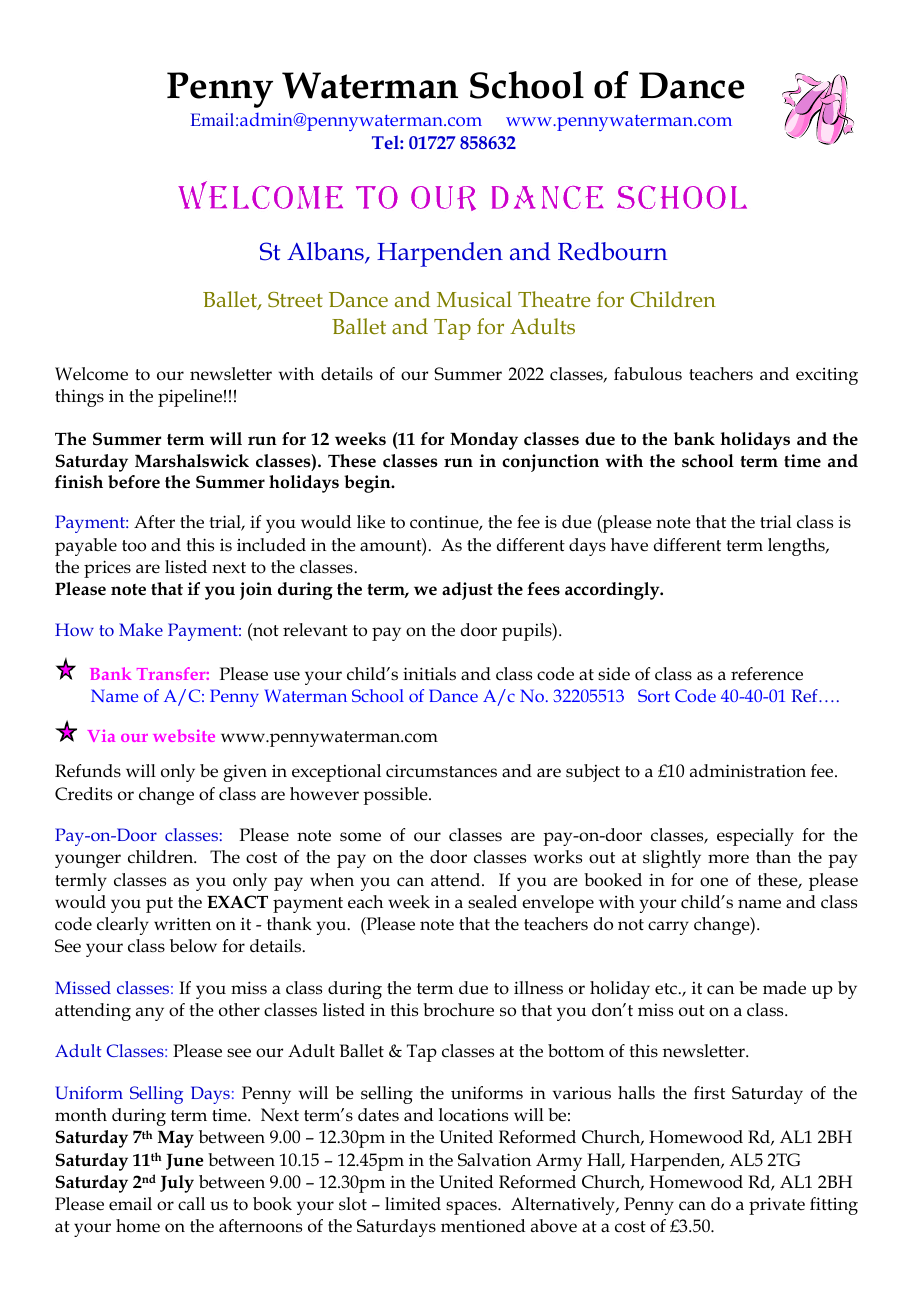  Describe the element at coordinates (295, 299) in the screenshot. I see `Street` at that location.
